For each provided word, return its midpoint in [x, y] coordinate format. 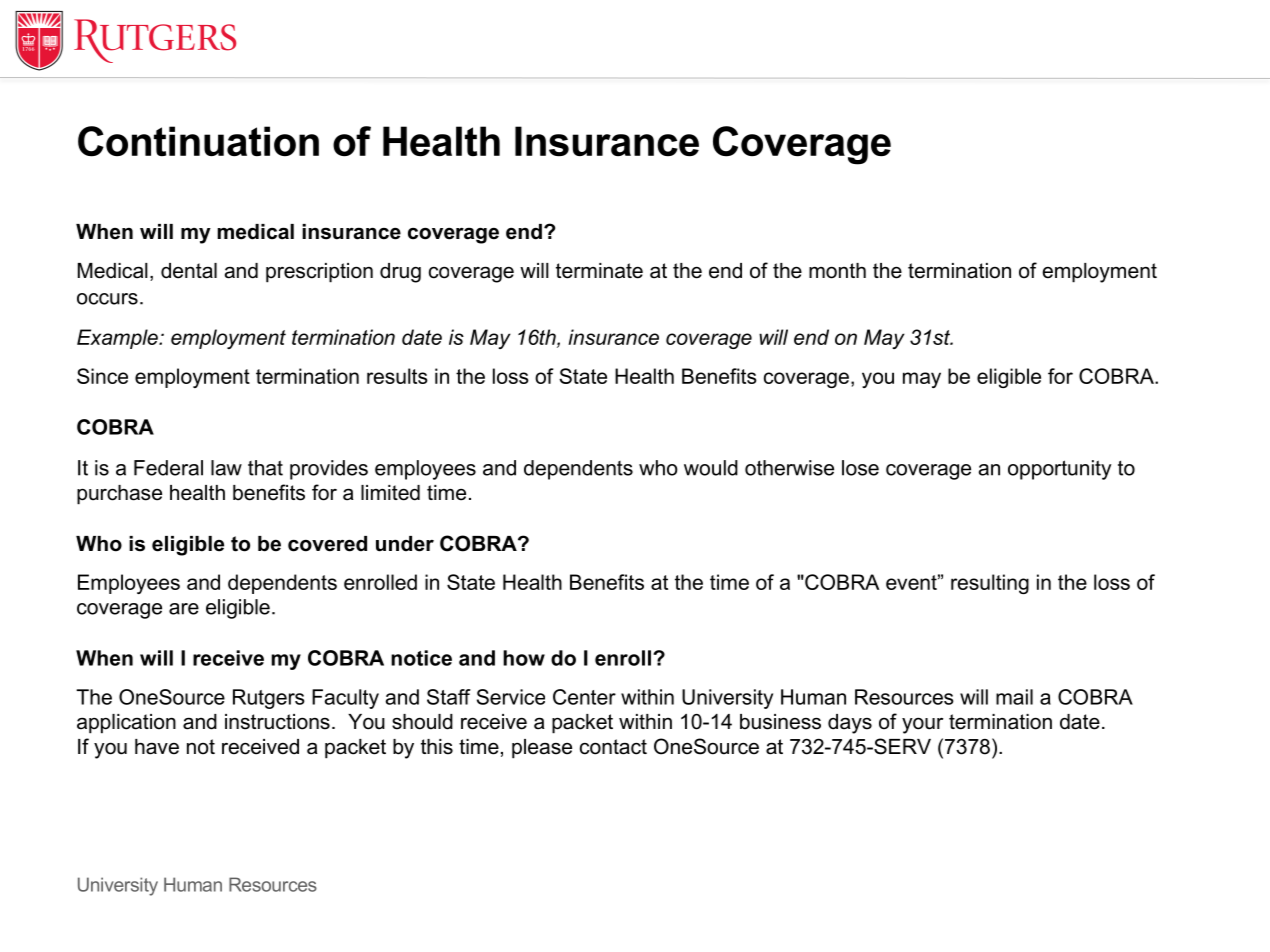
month [837, 271]
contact [613, 747]
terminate [599, 271]
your [922, 725]
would [711, 468]
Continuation [198, 141]
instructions [277, 722]
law [226, 468]
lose [860, 468]
